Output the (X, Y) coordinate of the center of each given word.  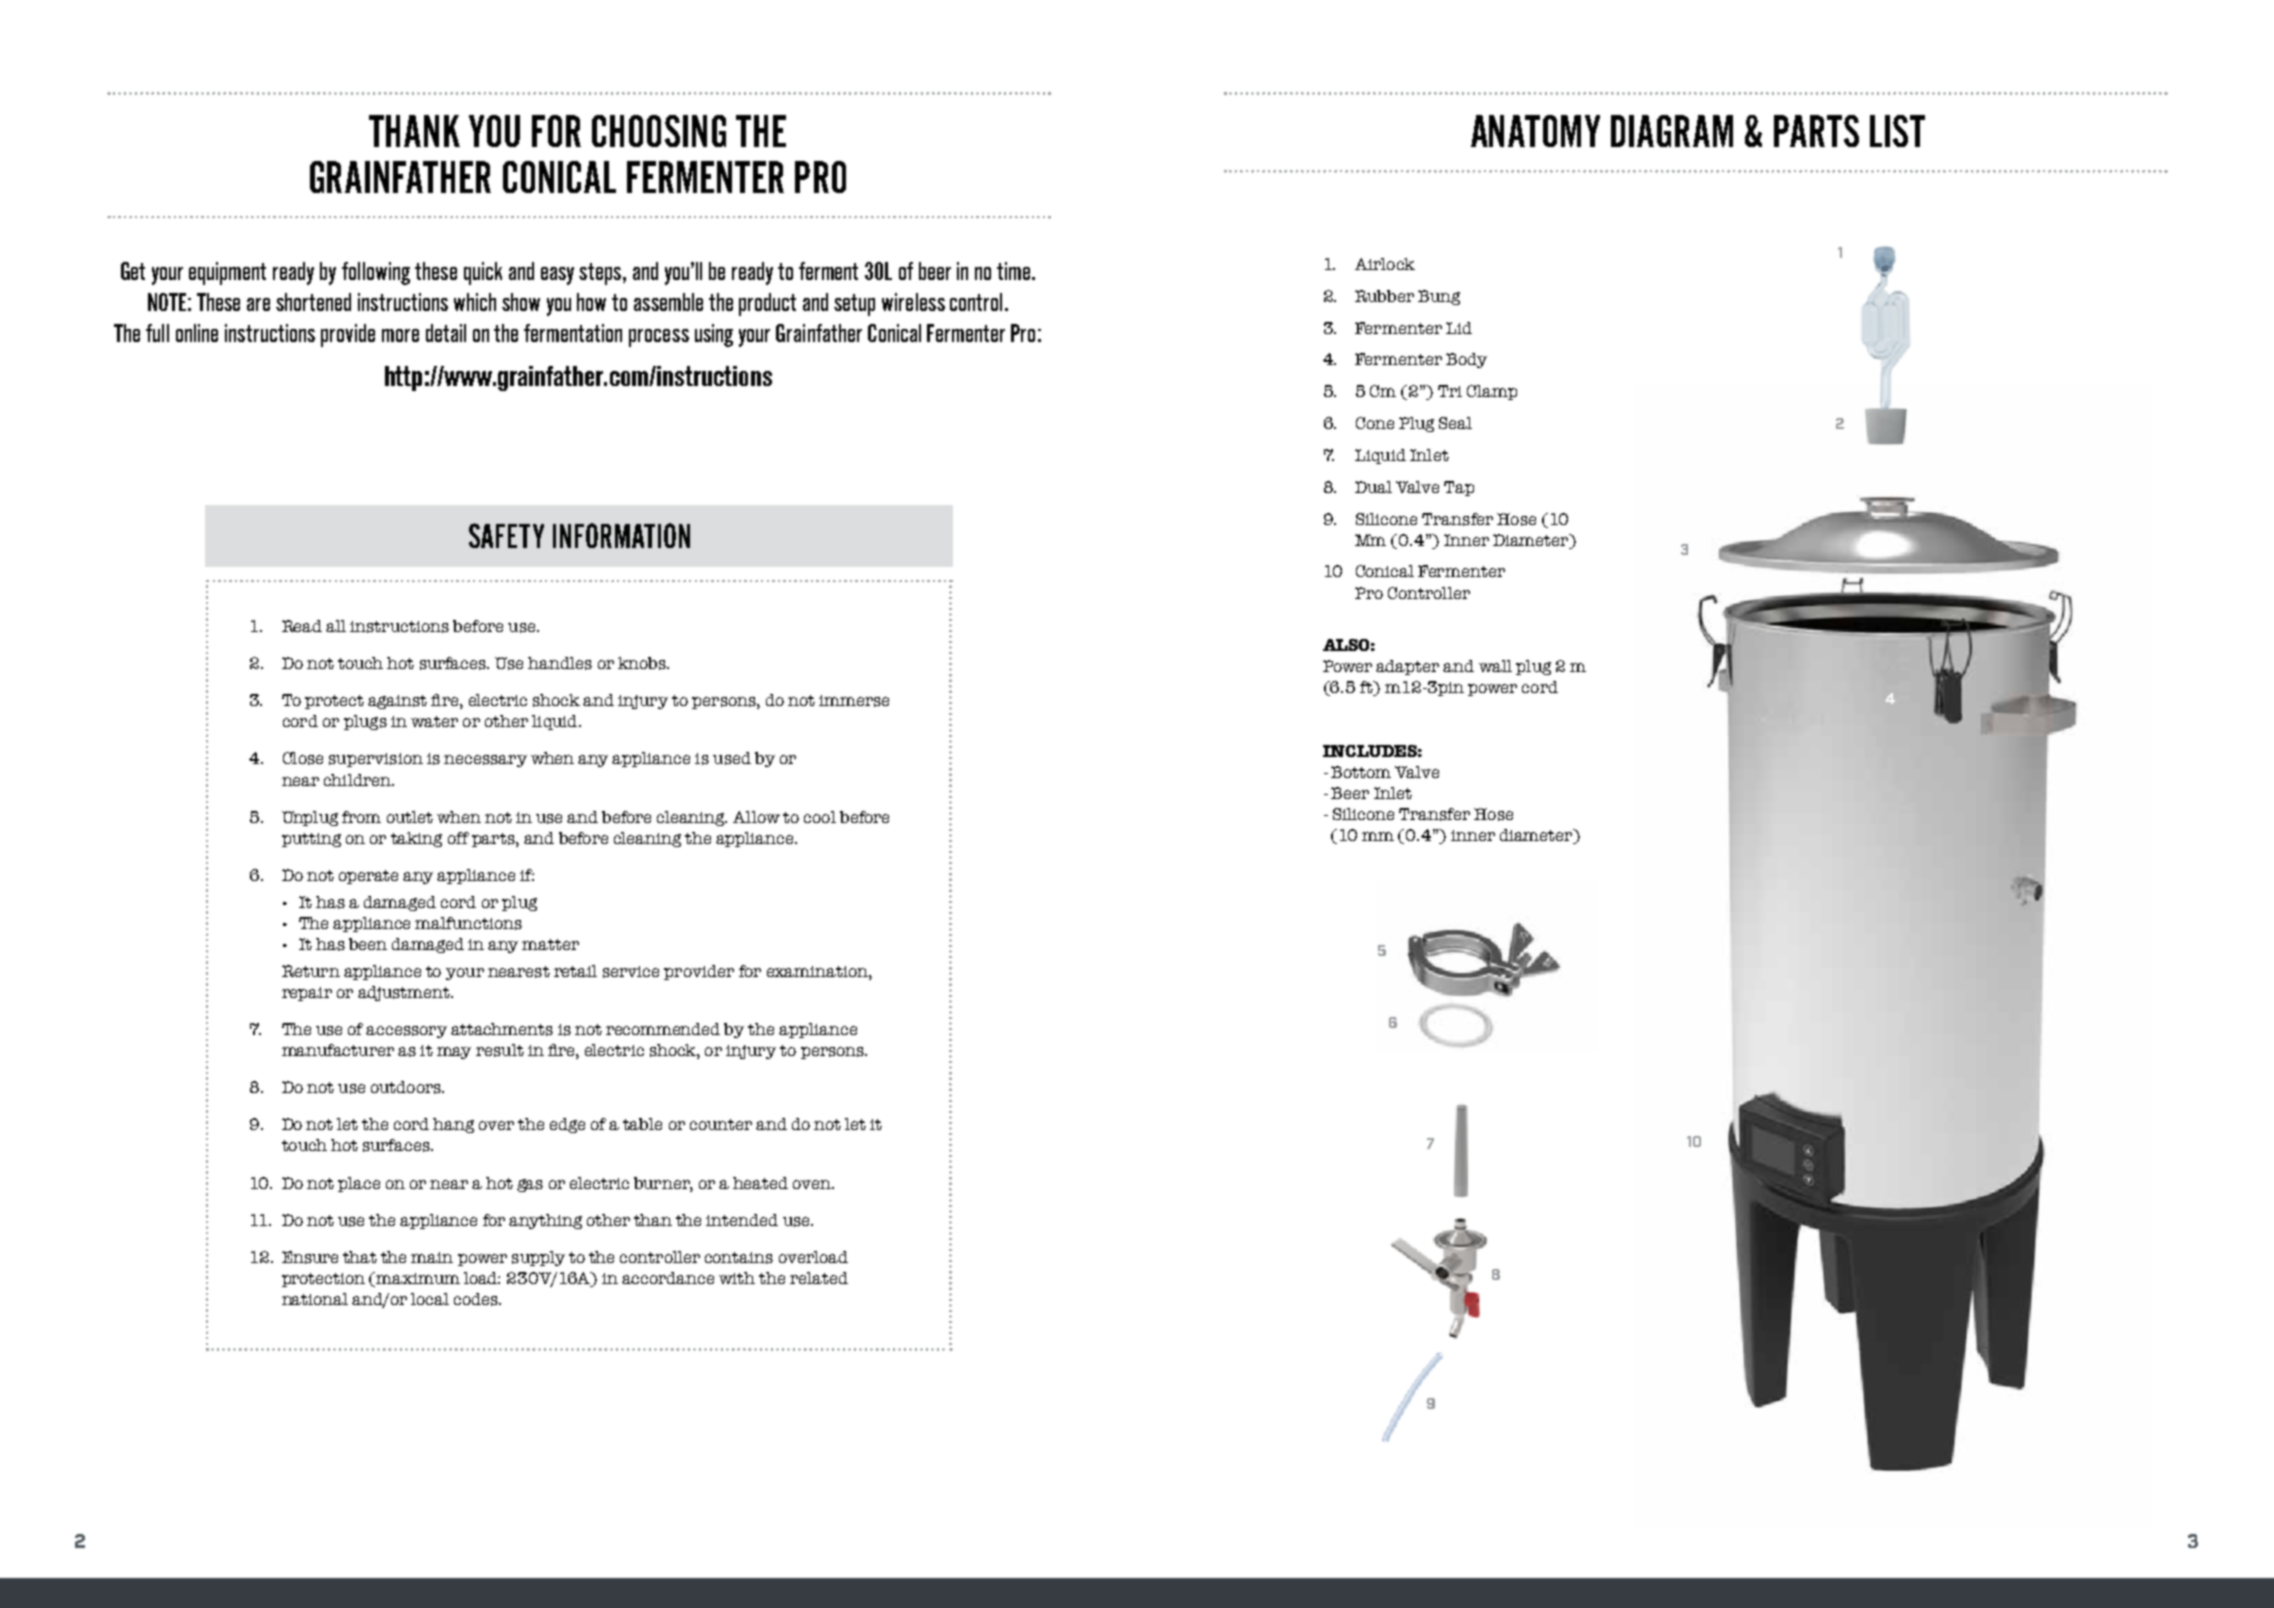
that (360, 1257)
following (376, 273)
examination (818, 971)
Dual (1373, 487)
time (1015, 271)
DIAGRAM (1672, 131)
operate (368, 877)
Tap (1459, 488)
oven (813, 1184)
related (819, 1278)
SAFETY (506, 535)
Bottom (1361, 772)
